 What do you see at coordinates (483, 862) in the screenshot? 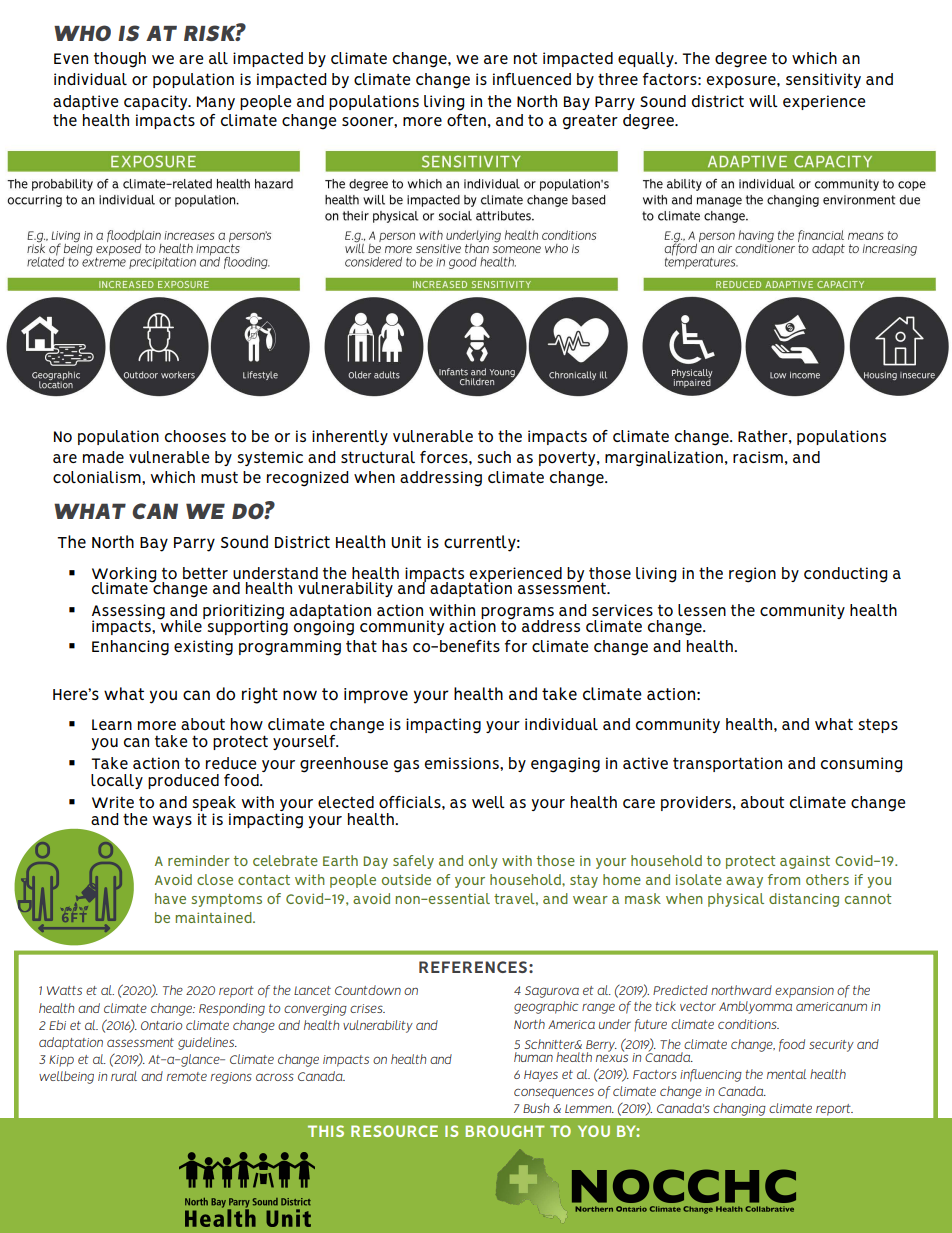
I see `only` at bounding box center [483, 862].
